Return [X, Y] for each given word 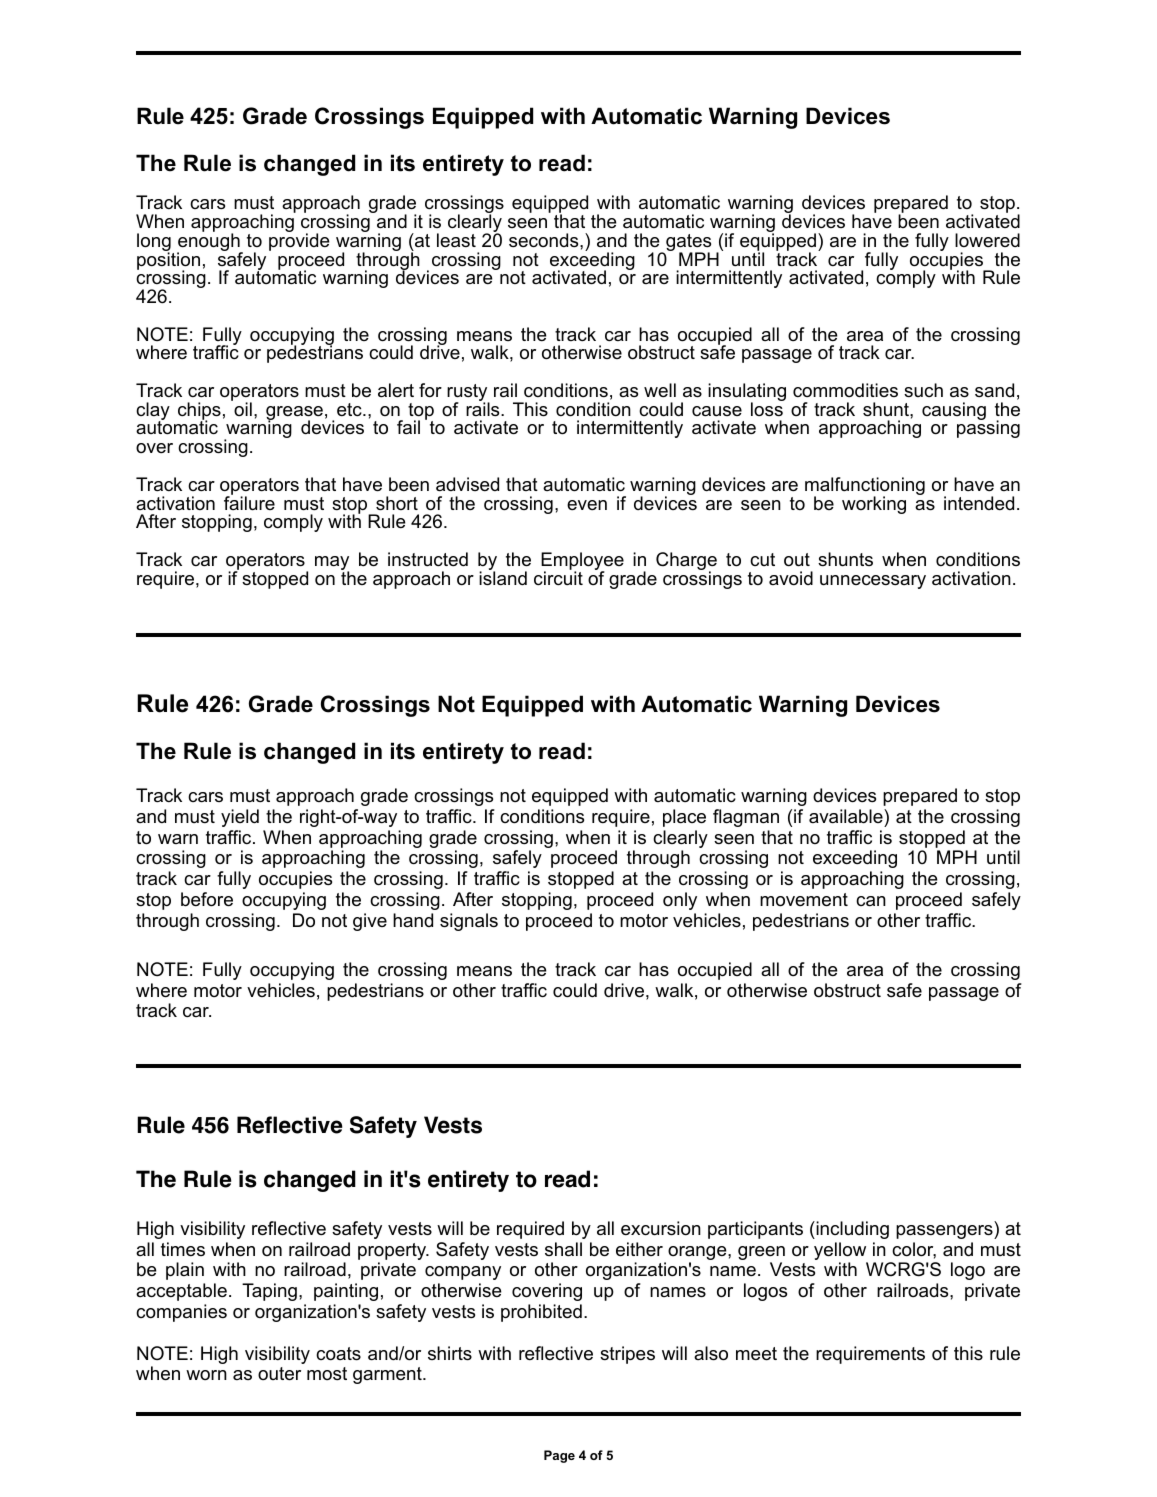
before [207, 899]
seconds [545, 240]
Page [559, 1456]
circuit [558, 577]
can [871, 901]
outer [279, 1374]
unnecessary [873, 582]
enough [209, 242]
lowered [987, 240]
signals [469, 922]
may [332, 564]
